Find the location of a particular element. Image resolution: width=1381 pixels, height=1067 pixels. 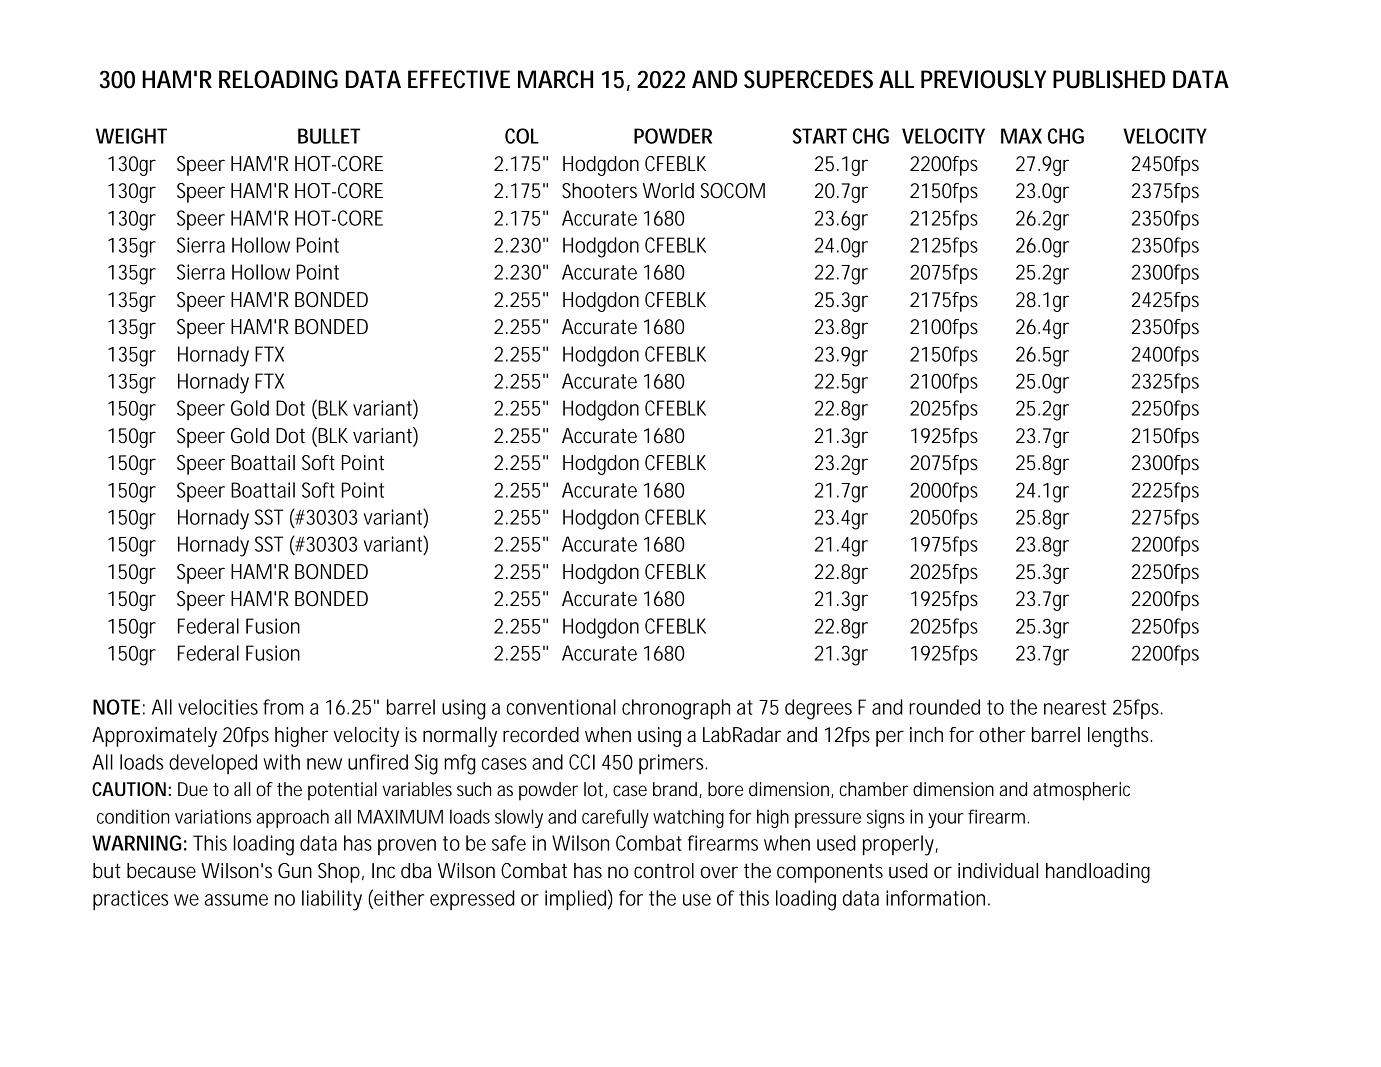

World is located at coordinates (668, 191).
